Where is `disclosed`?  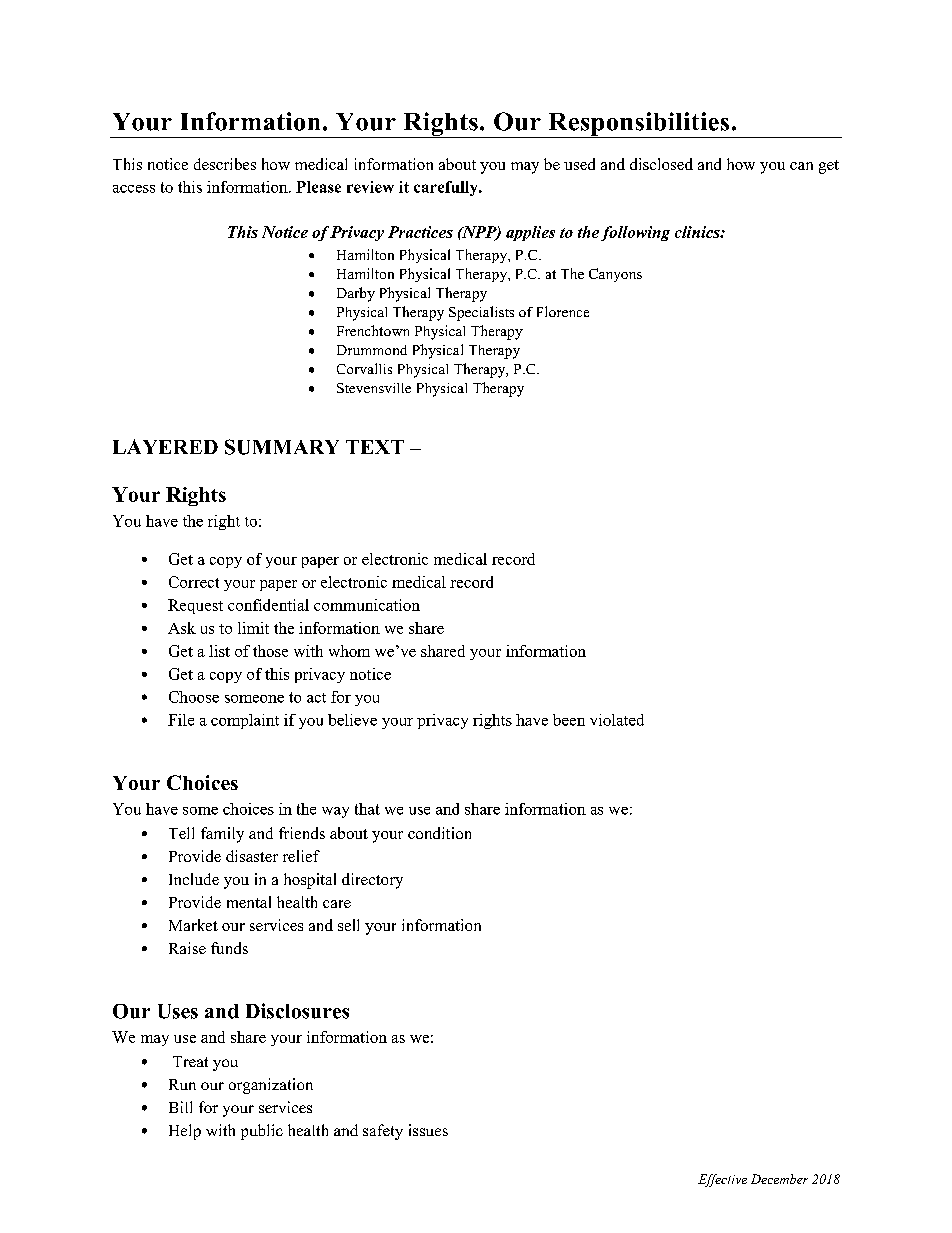 disclosed is located at coordinates (661, 164).
